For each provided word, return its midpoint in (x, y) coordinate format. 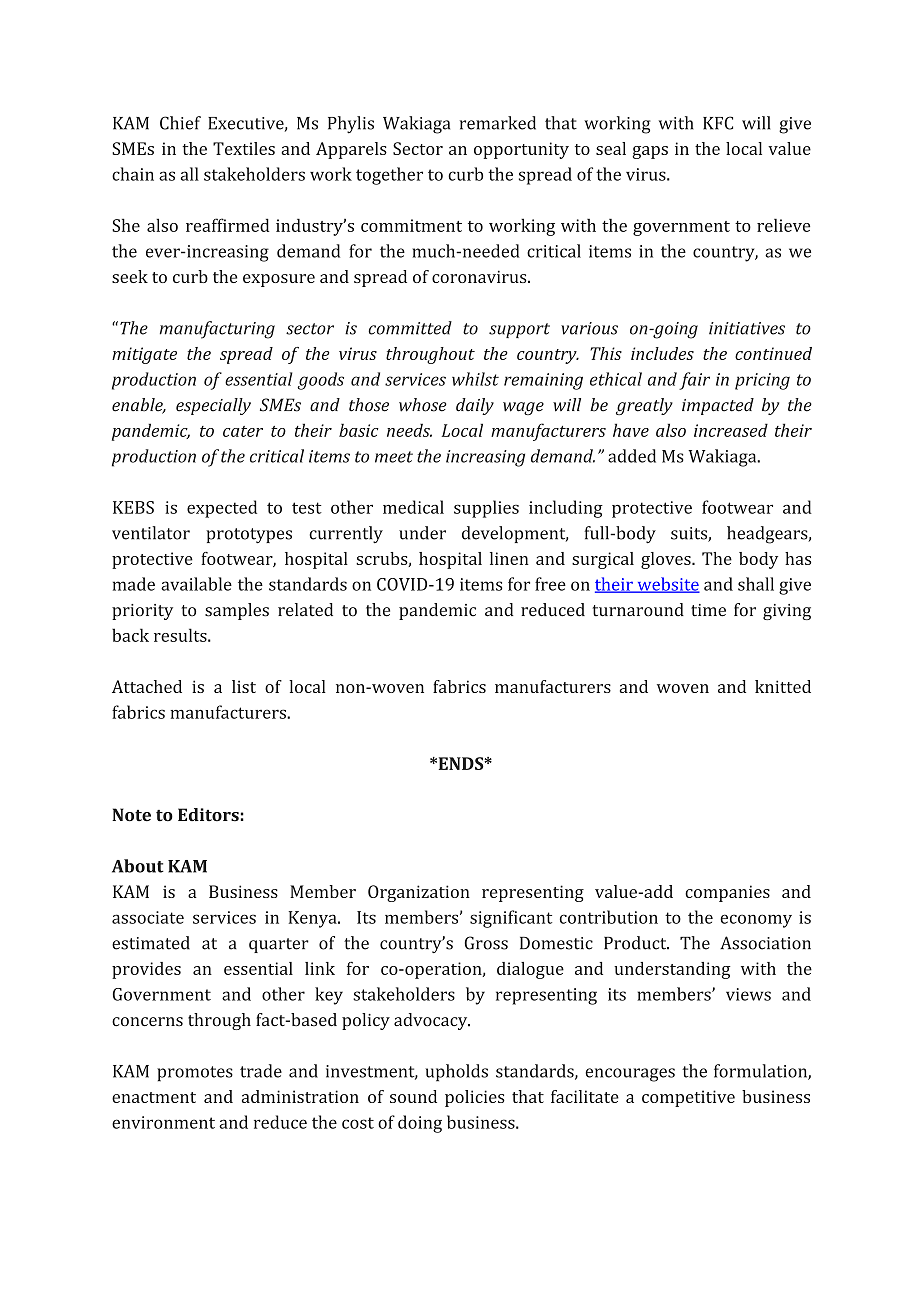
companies (727, 893)
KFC (718, 123)
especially (213, 406)
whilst (475, 379)
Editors (208, 815)
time (708, 610)
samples (237, 611)
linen (509, 558)
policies (475, 1098)
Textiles (244, 148)
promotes (195, 1074)
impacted (718, 406)
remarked (498, 123)
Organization (419, 893)
